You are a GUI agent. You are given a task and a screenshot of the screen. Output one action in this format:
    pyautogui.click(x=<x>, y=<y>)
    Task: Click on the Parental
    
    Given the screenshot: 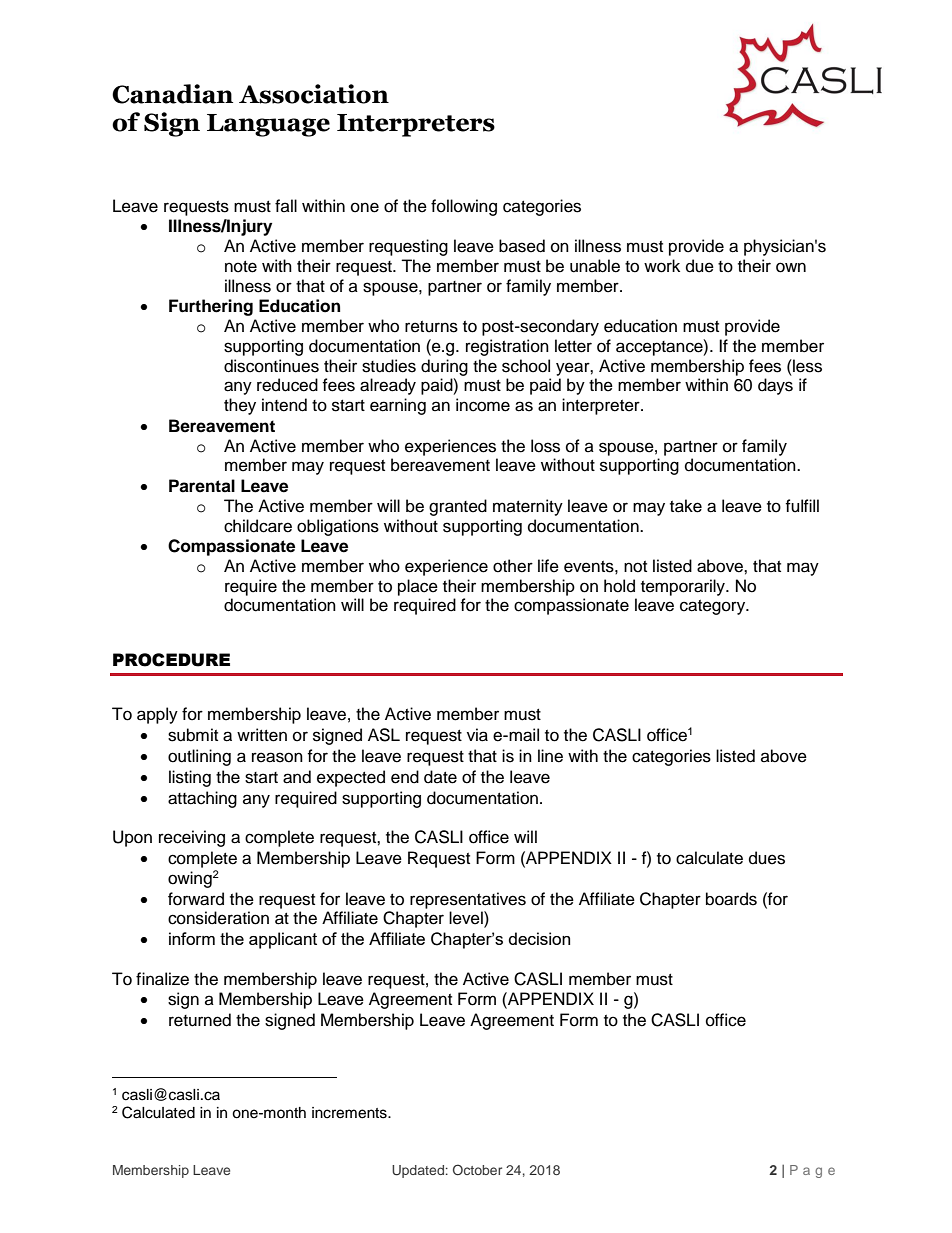 What is the action you would take?
    pyautogui.click(x=202, y=486)
